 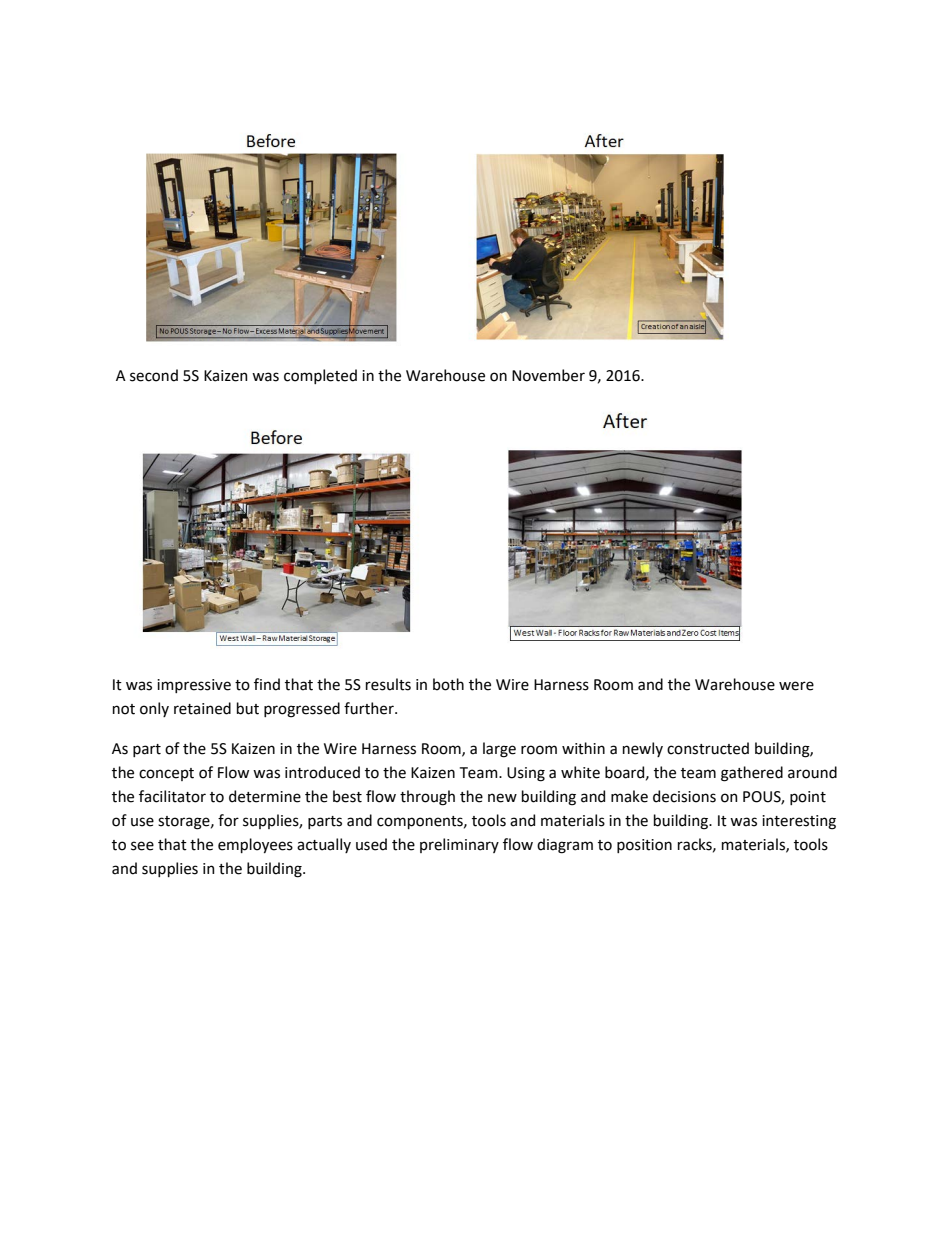 I want to click on were, so click(x=796, y=686).
